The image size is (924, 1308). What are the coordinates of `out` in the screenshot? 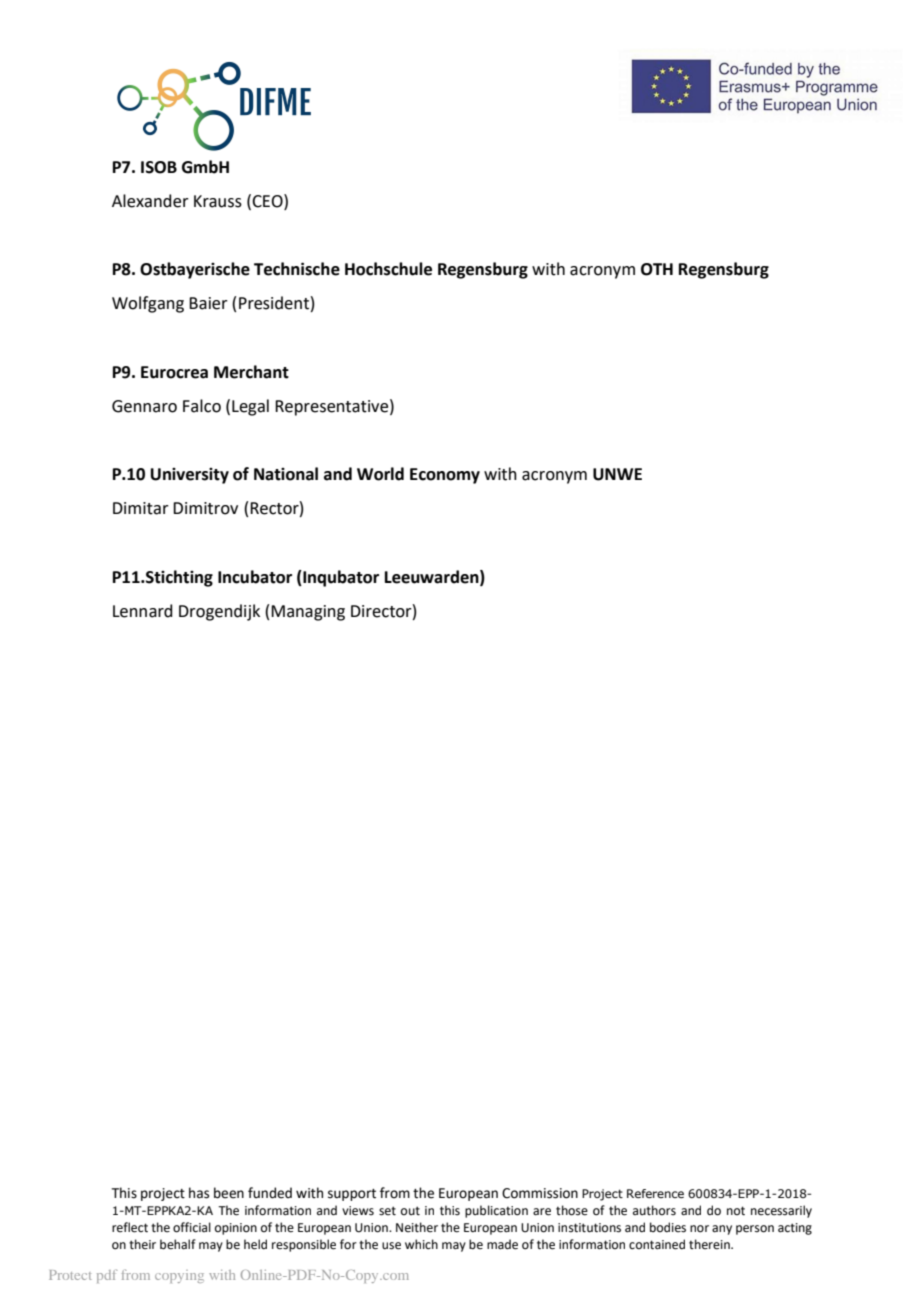 It's located at (410, 1211).
